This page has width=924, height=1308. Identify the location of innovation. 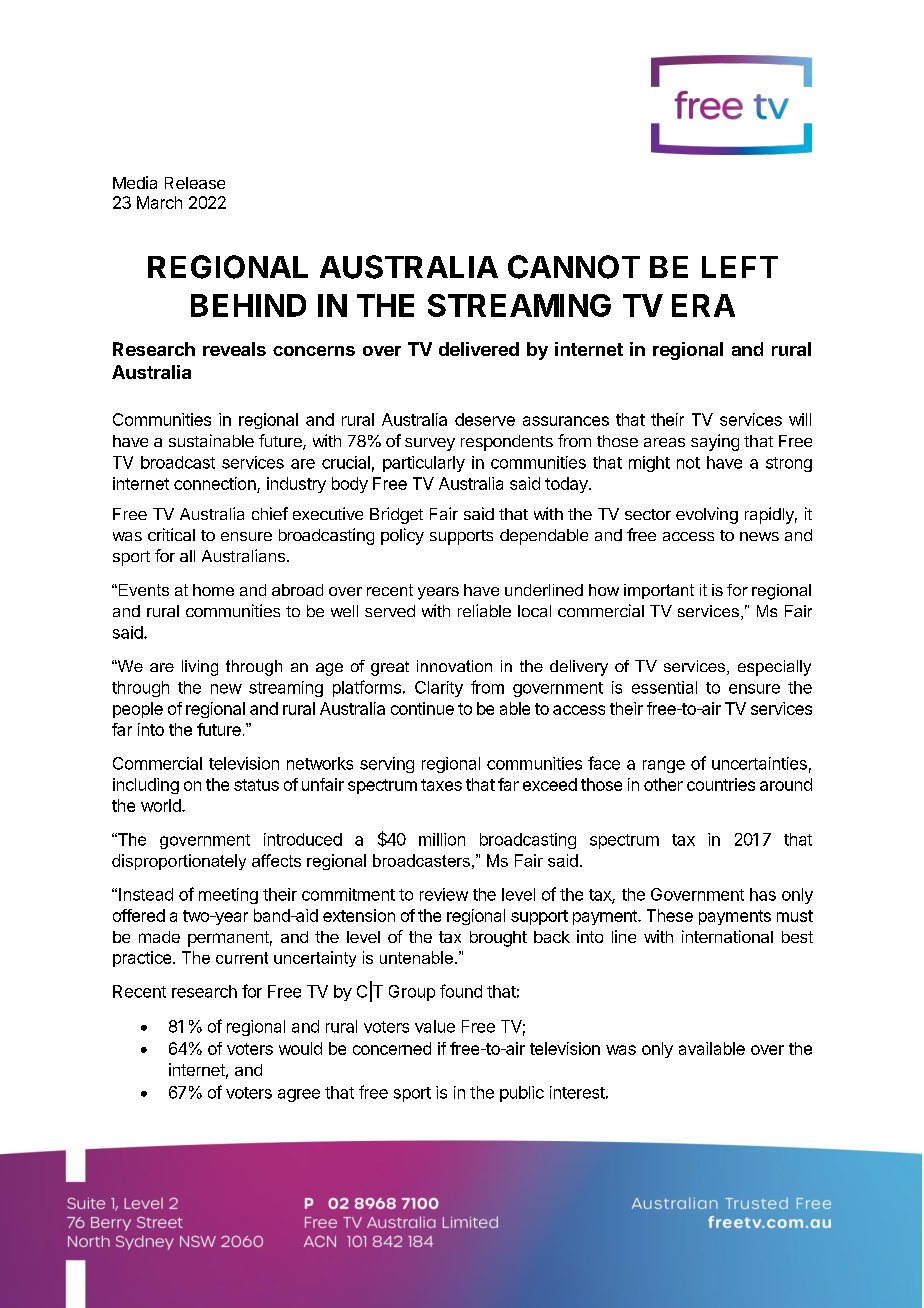
(454, 666).
